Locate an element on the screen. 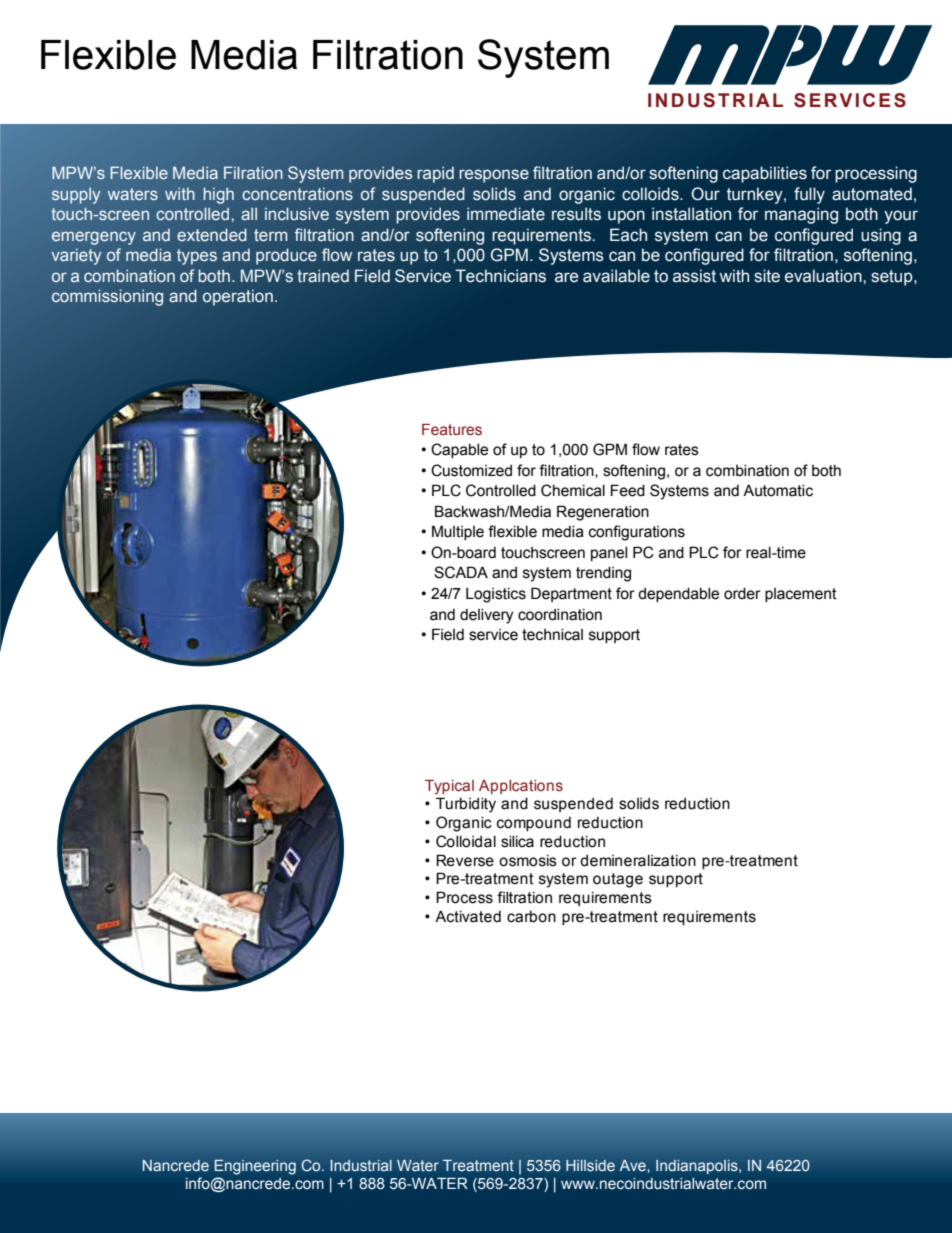 This screenshot has width=952, height=1233. high is located at coordinates (218, 195).
